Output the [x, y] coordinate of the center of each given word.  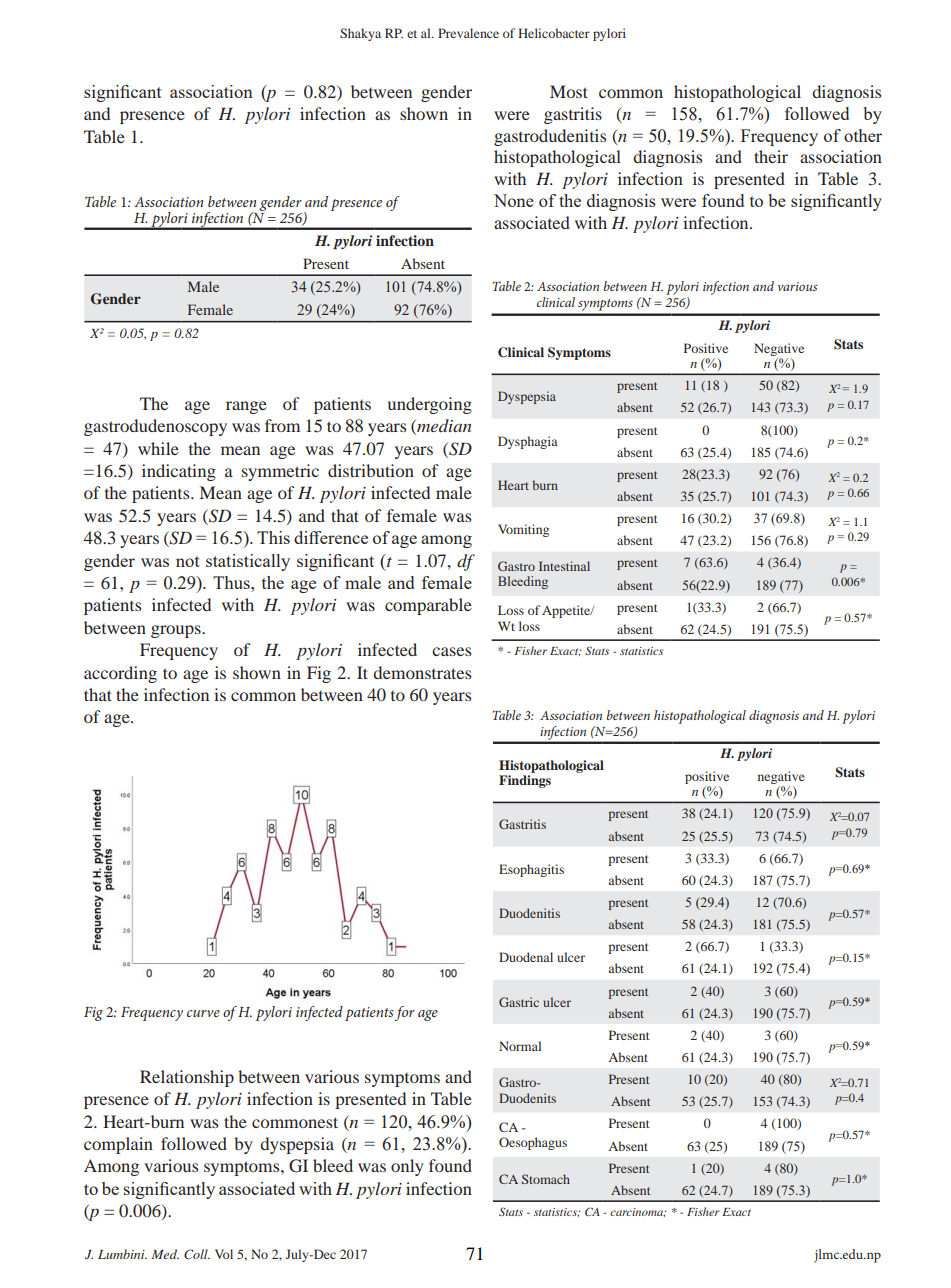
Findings [525, 781]
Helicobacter [554, 33]
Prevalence [468, 33]
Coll [197, 1254]
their [771, 156]
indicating [179, 472]
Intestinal [564, 566]
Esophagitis [531, 870]
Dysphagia [528, 442]
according [120, 674]
